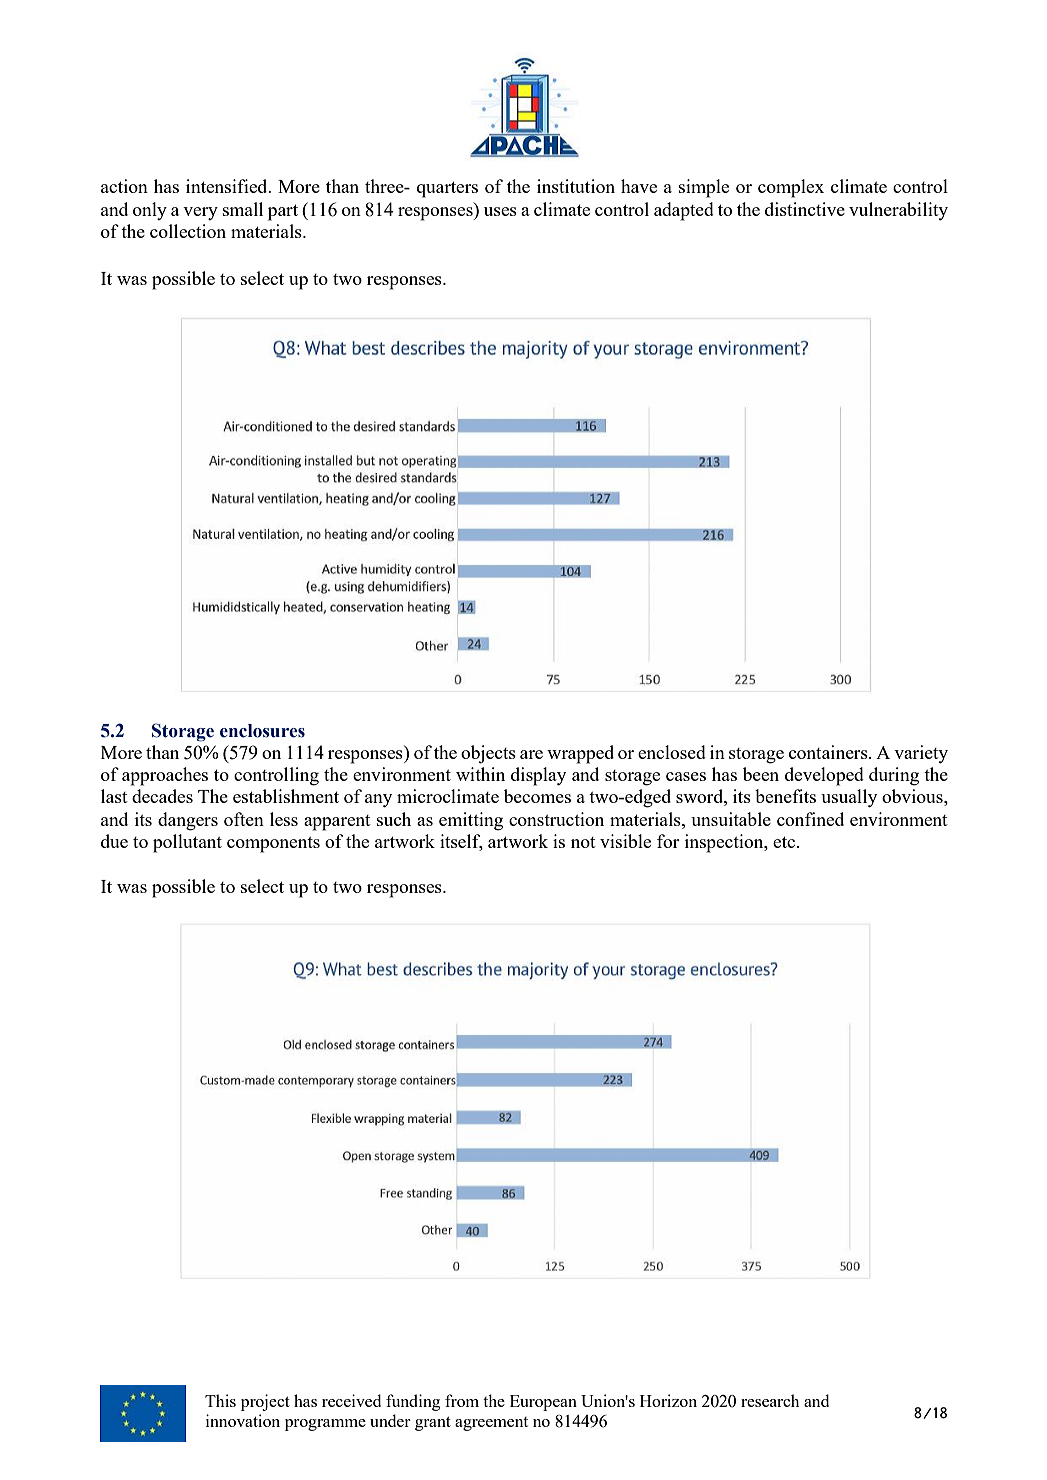 The width and height of the document is (1047, 1480). What do you see at coordinates (543, 1403) in the document?
I see `European` at bounding box center [543, 1403].
